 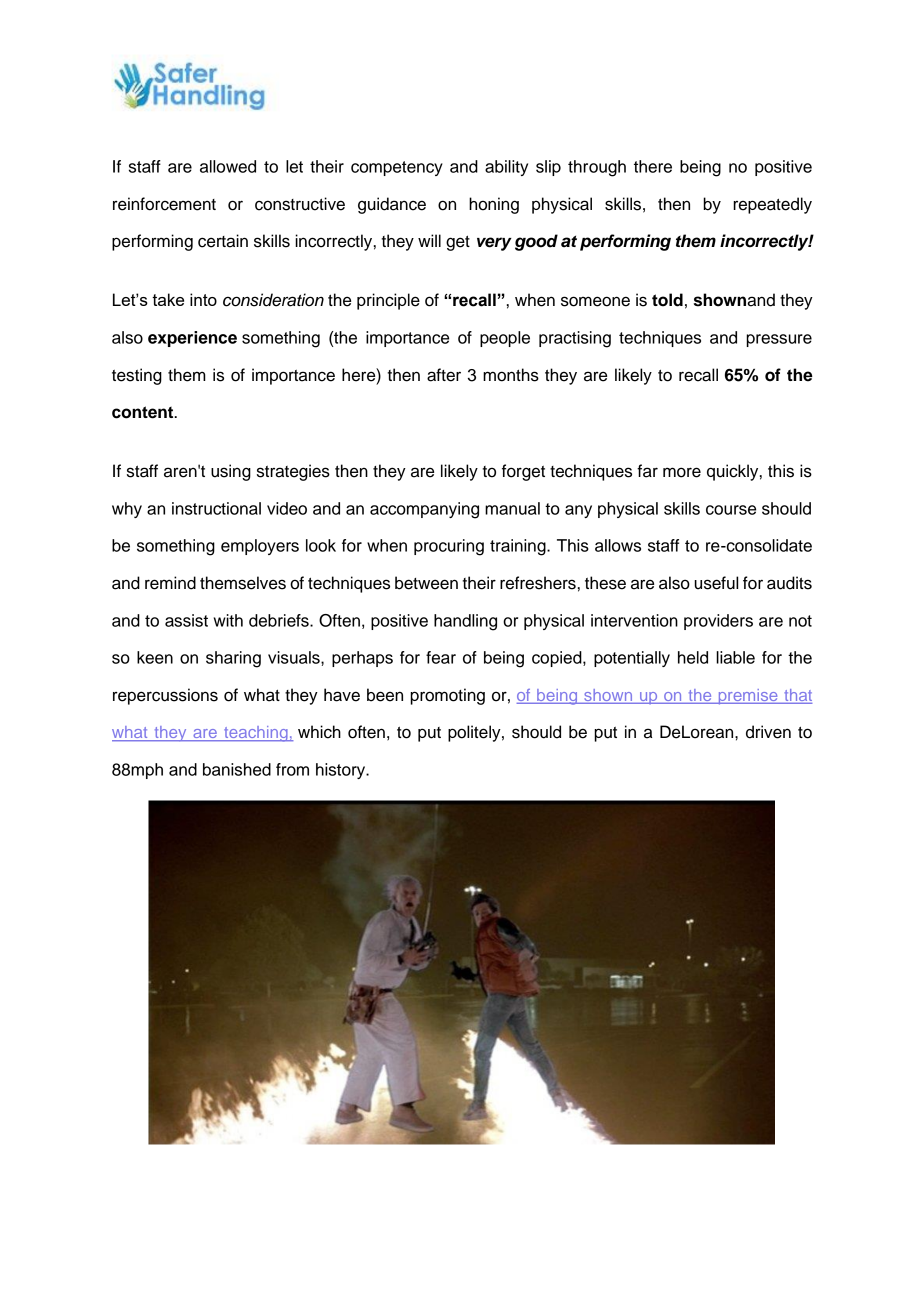 What do you see at coordinates (465, 622) in the screenshot?
I see `handling` at bounding box center [465, 622].
